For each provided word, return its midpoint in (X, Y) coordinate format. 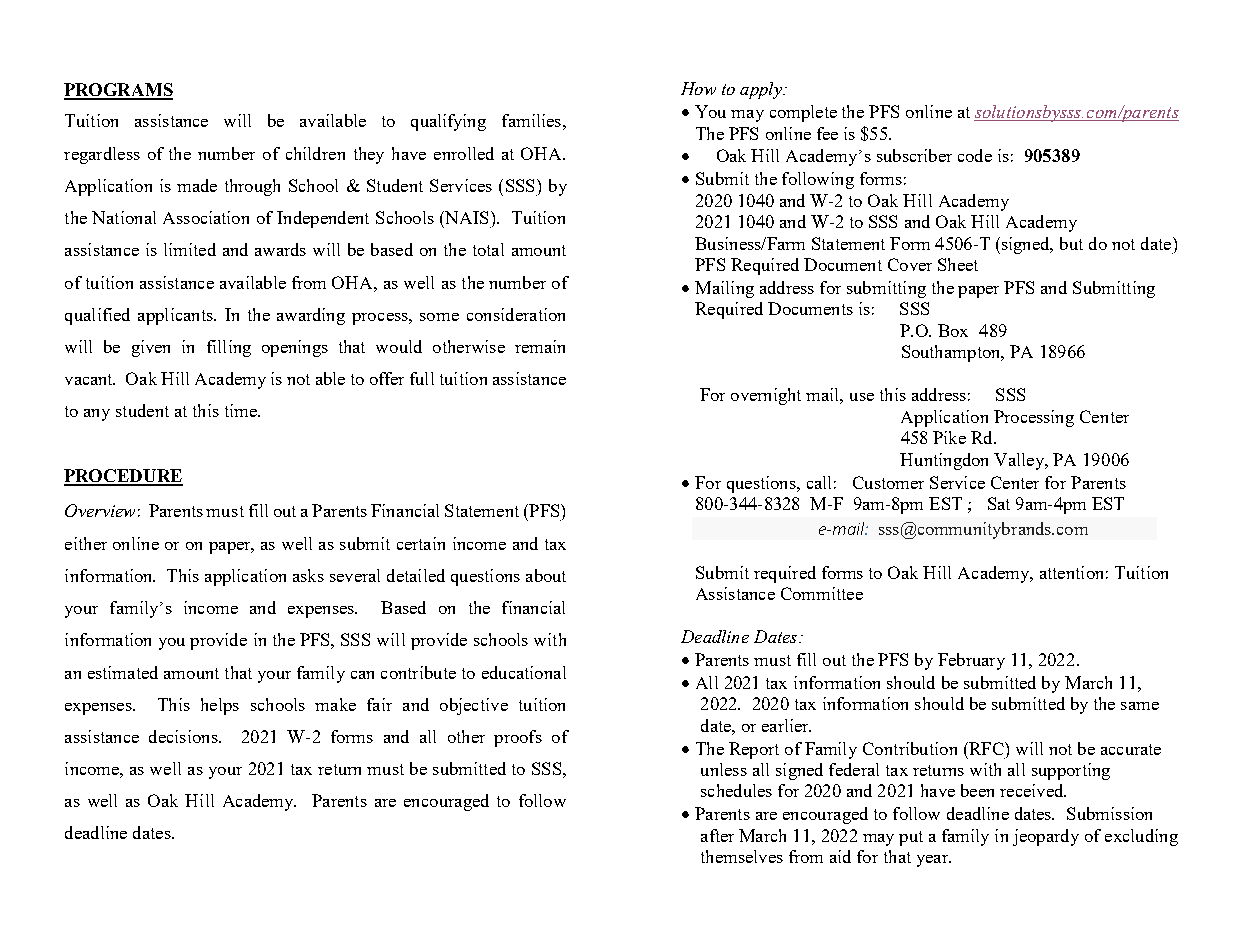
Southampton (952, 353)
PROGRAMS (118, 91)
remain (540, 346)
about (546, 575)
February (971, 661)
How (698, 88)
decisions (184, 736)
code (975, 155)
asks (308, 575)
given (151, 348)
